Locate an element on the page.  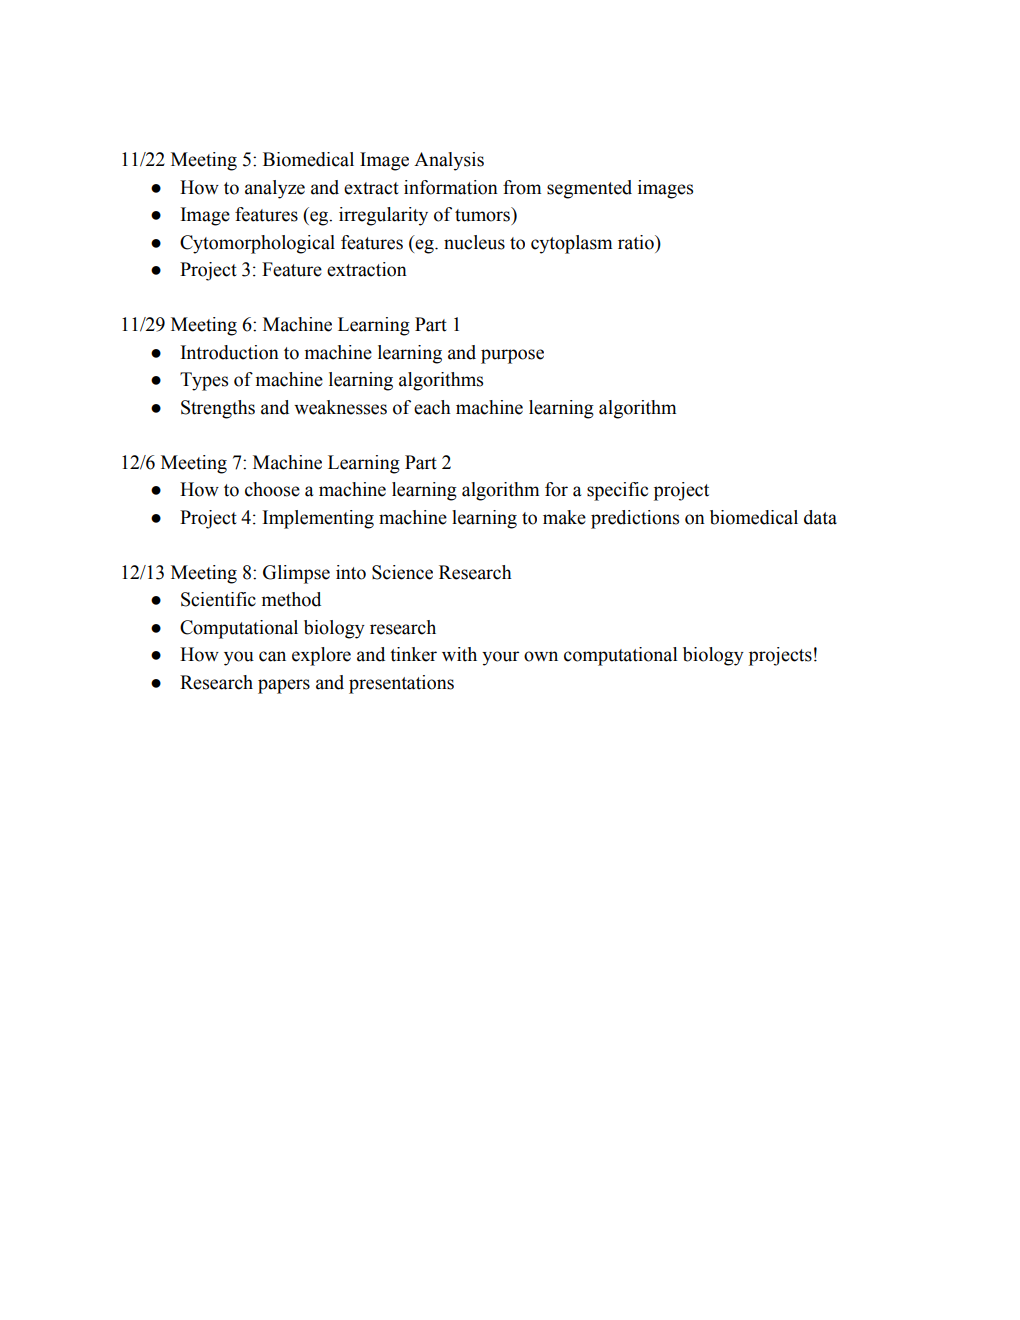
nucleus is located at coordinates (474, 242).
